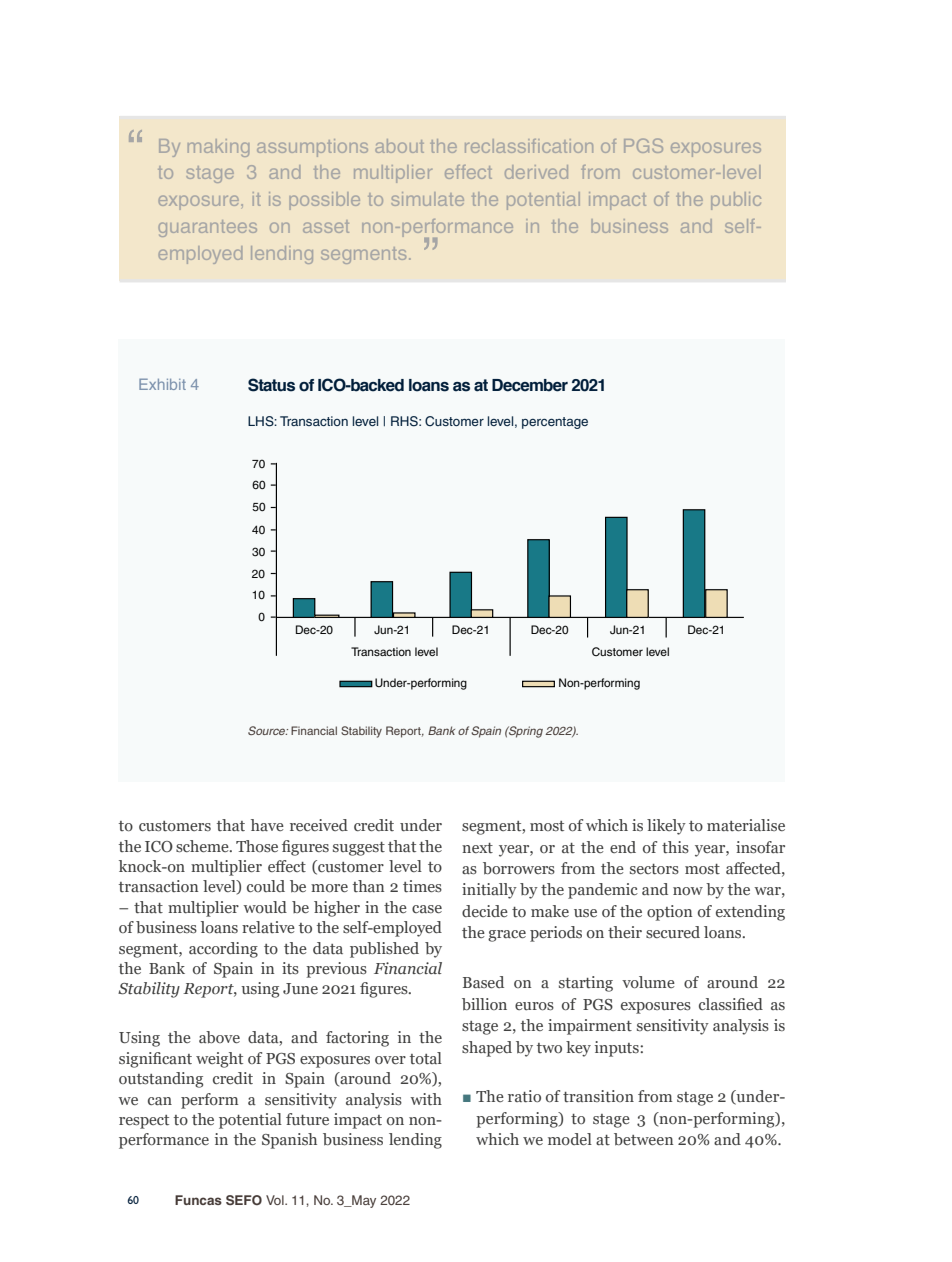 The width and height of the document is (952, 1262). Describe the element at coordinates (219, 1060) in the document. I see `weight` at that location.
